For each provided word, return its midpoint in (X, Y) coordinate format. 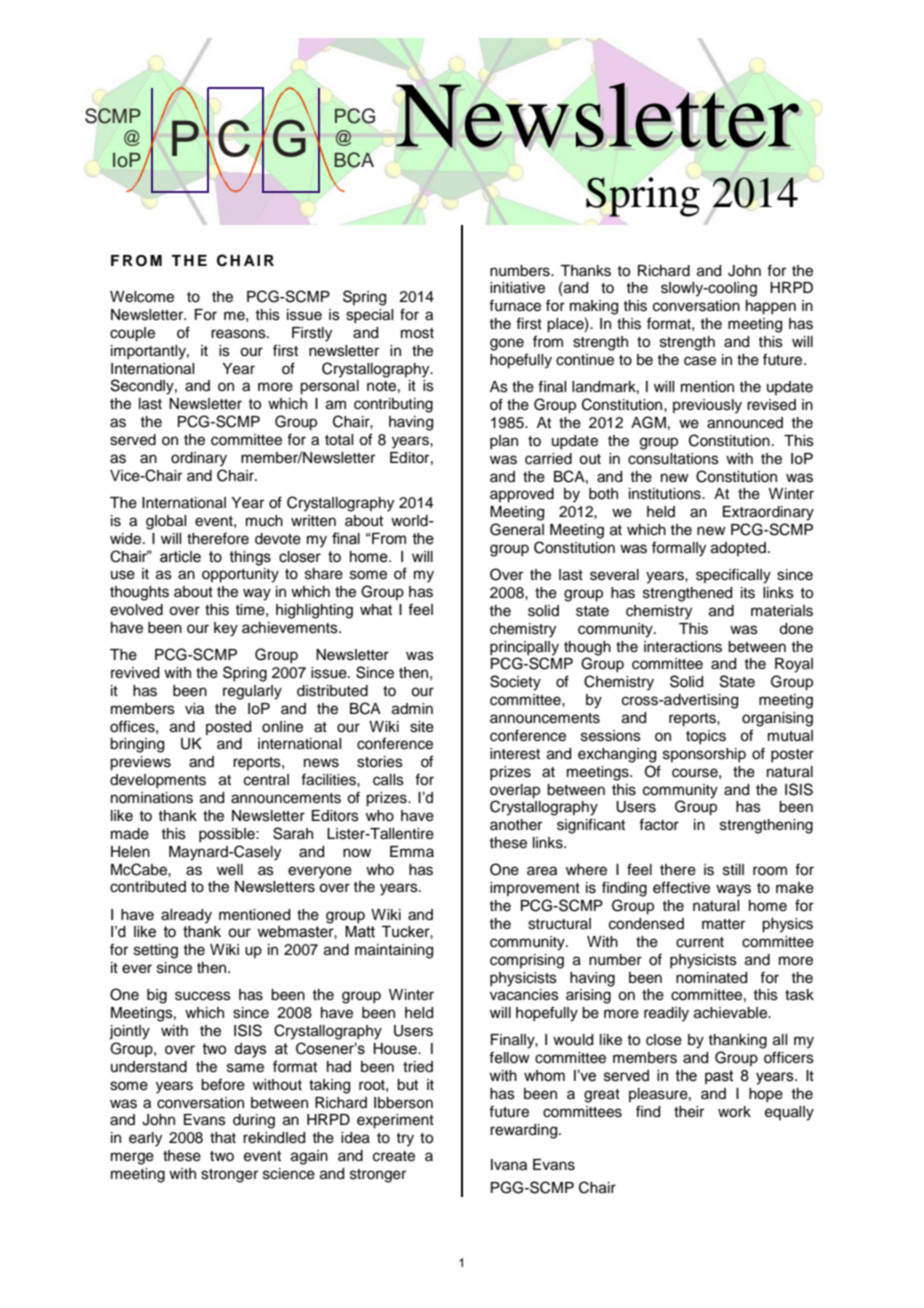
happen (771, 307)
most (417, 333)
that (223, 1138)
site (422, 727)
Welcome (142, 297)
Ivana (509, 1165)
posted (228, 728)
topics (706, 737)
